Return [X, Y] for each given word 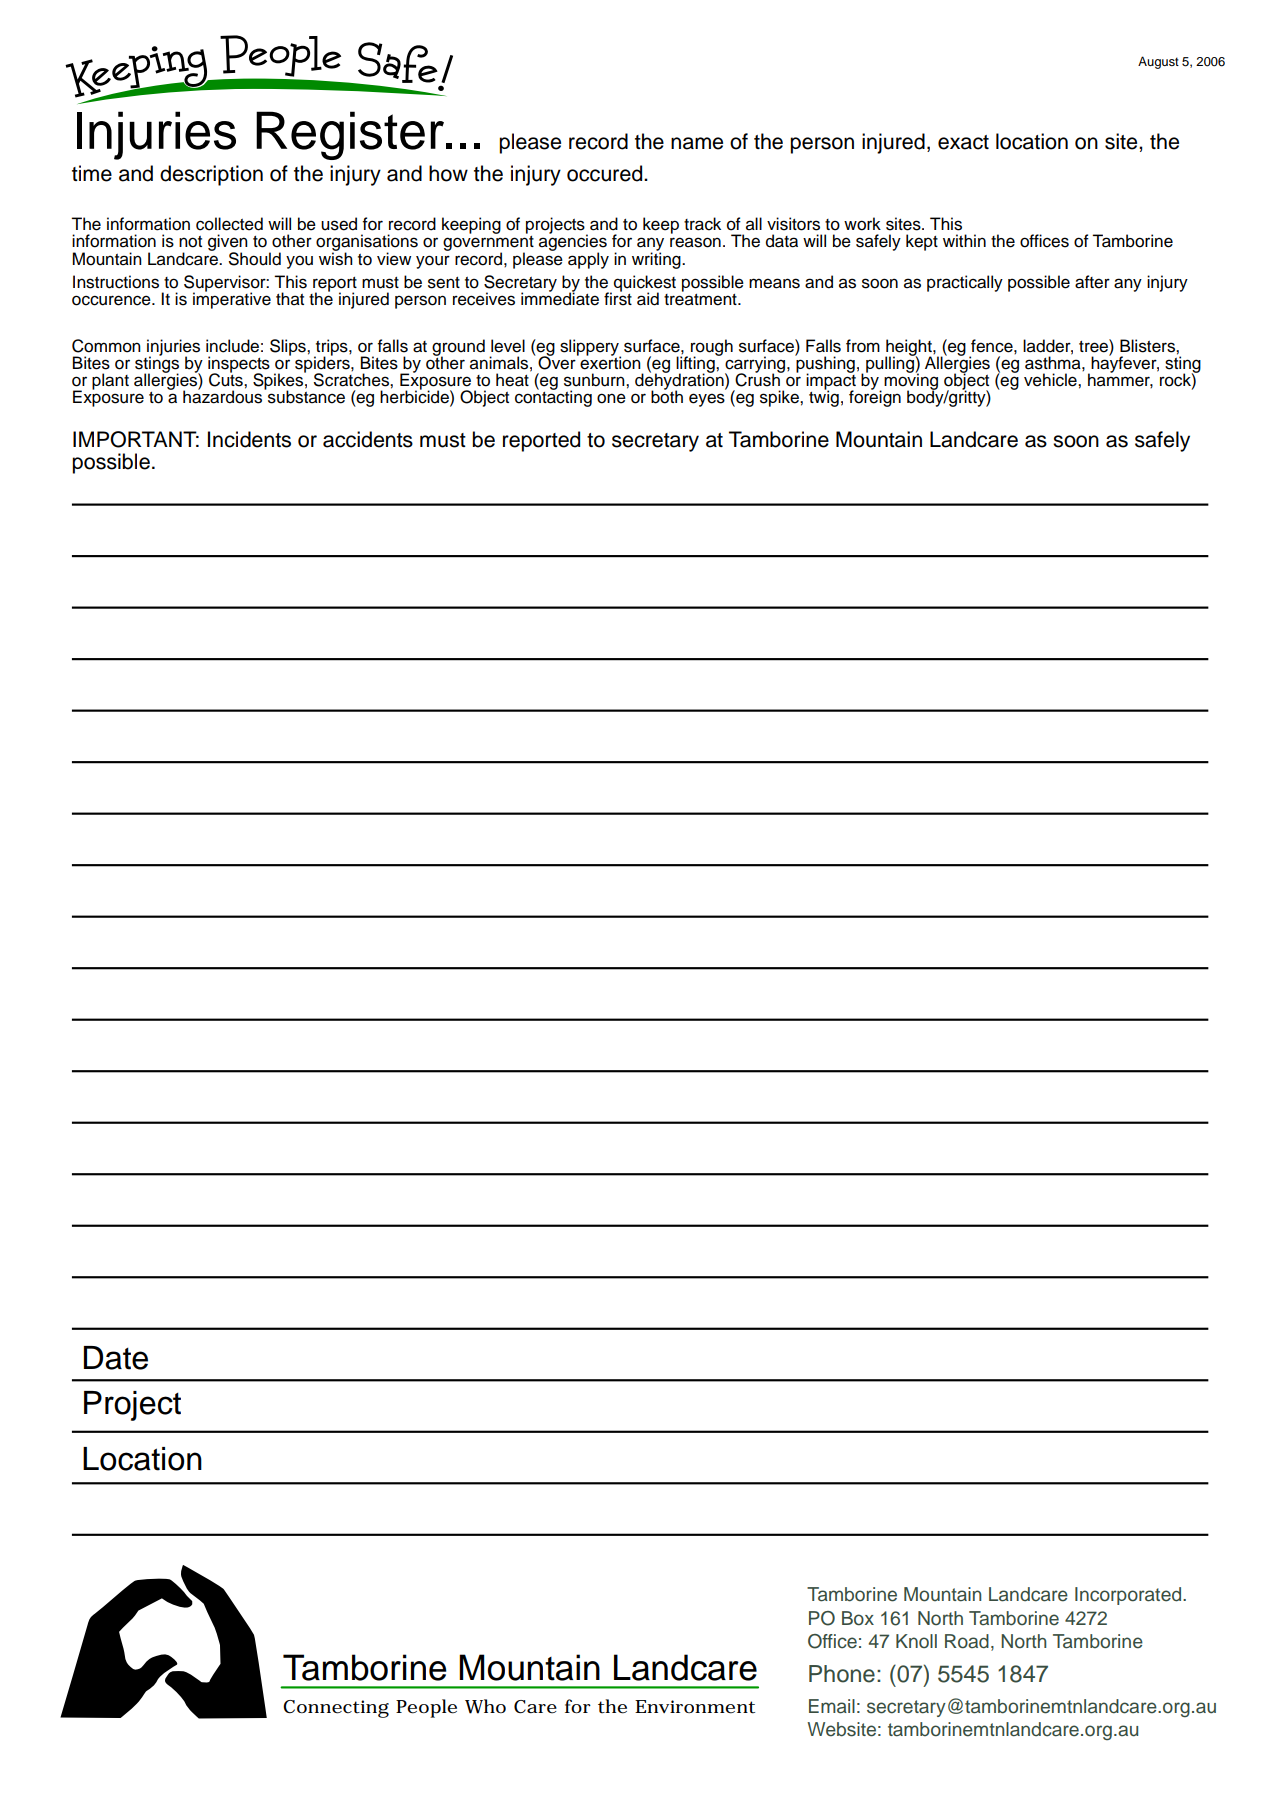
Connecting [336, 1709]
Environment [695, 1707]
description [211, 175]
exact [963, 142]
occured [606, 173]
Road [967, 1641]
